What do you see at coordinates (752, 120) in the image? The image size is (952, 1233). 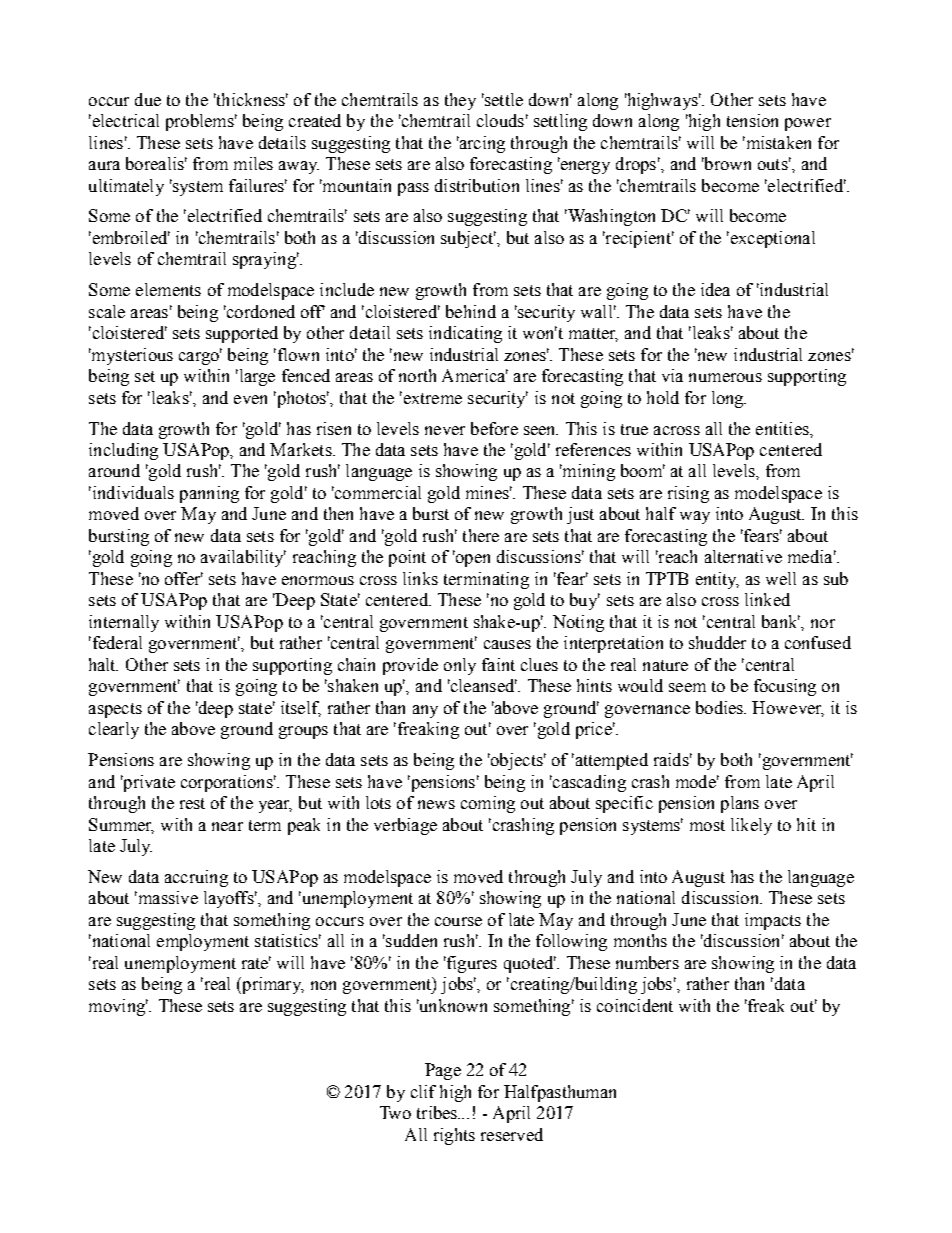 I see `tension` at bounding box center [752, 120].
